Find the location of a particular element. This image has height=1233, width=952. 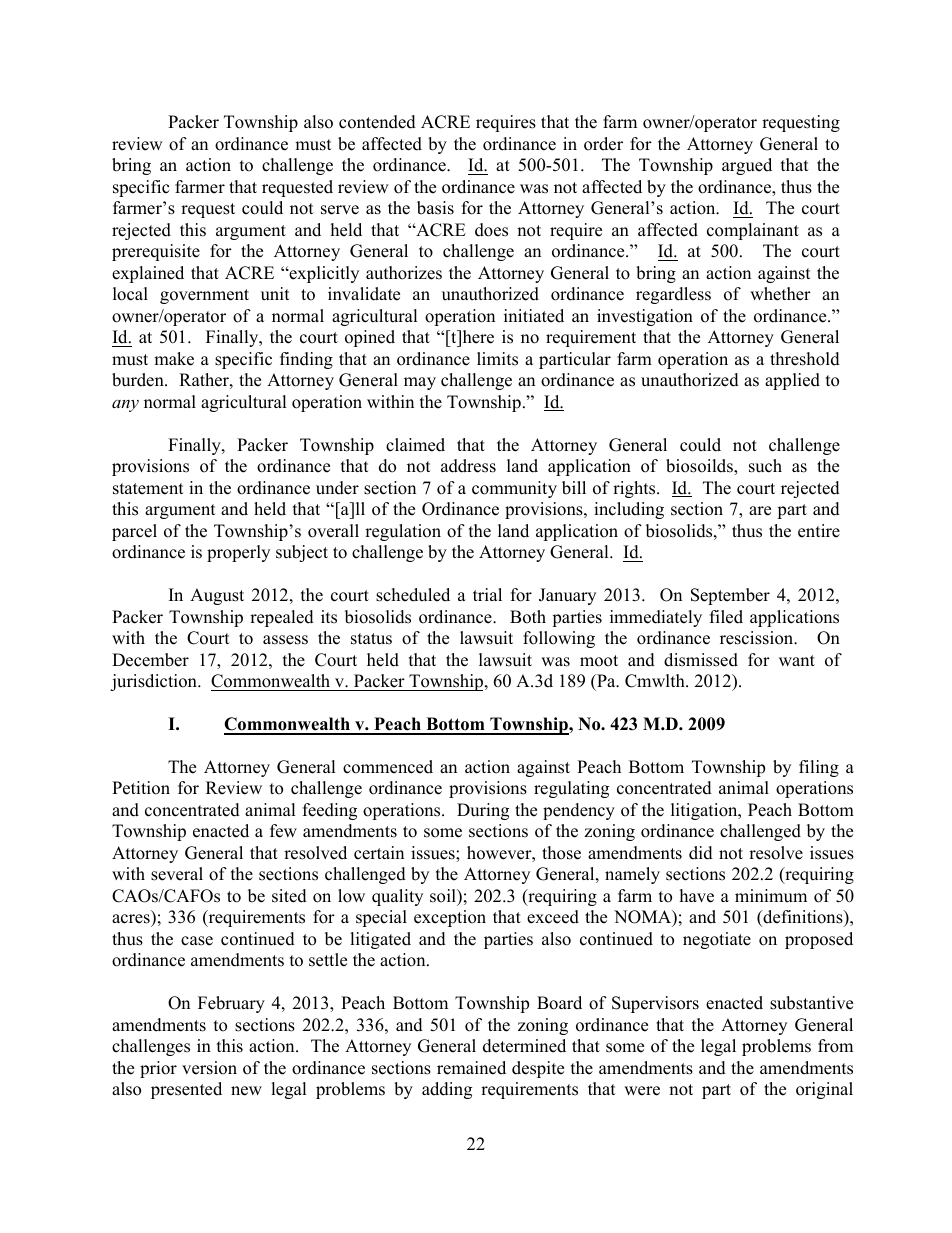

version is located at coordinates (209, 1068).
